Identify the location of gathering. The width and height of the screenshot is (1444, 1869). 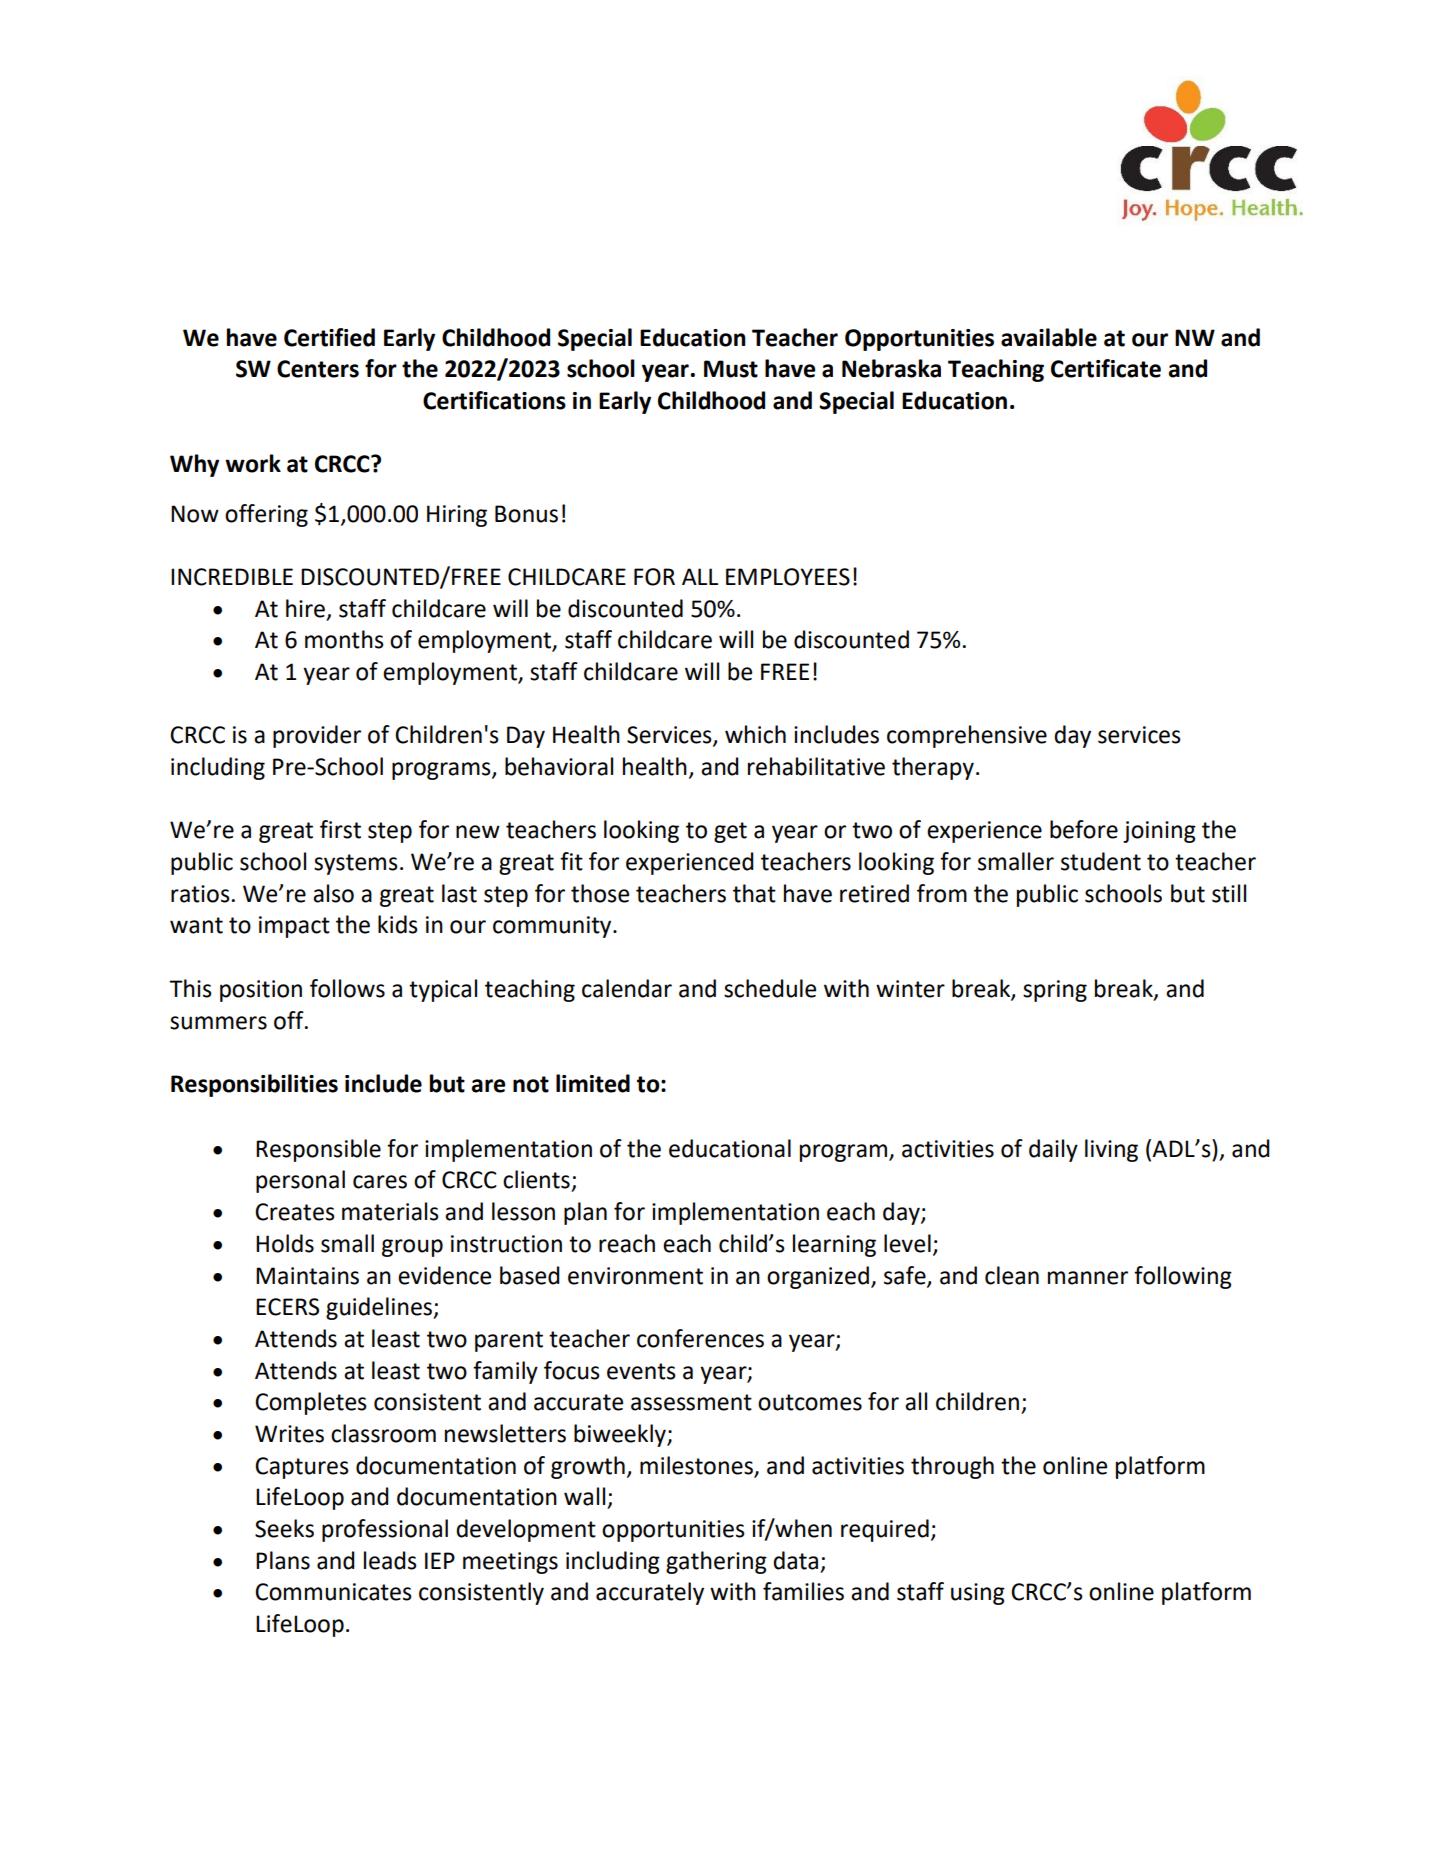
(716, 1562).
